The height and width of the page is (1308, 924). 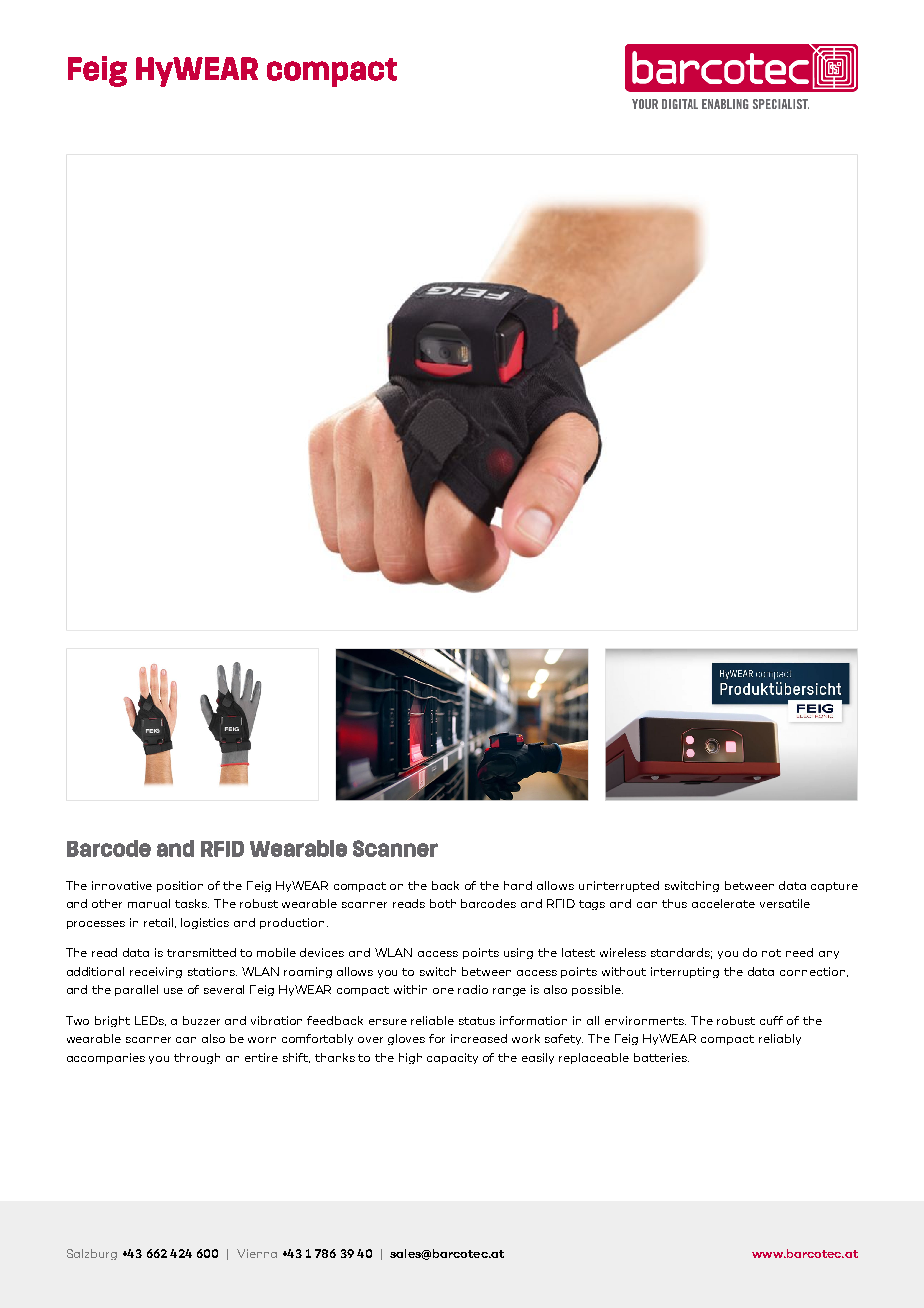 What do you see at coordinates (443, 903) in the page?
I see `both` at bounding box center [443, 903].
